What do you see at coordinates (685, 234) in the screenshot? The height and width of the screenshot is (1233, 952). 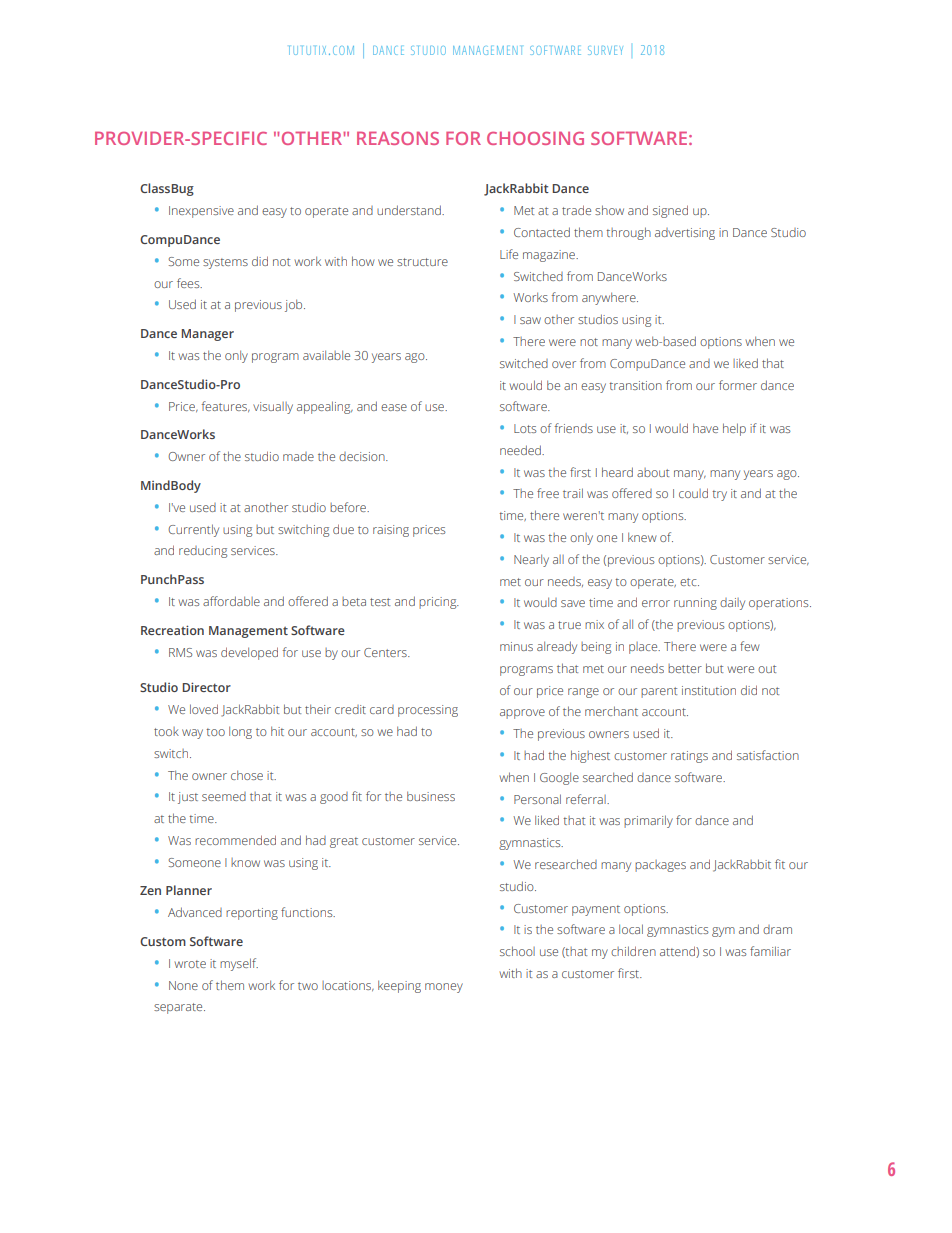 I see `advertising` at bounding box center [685, 234].
